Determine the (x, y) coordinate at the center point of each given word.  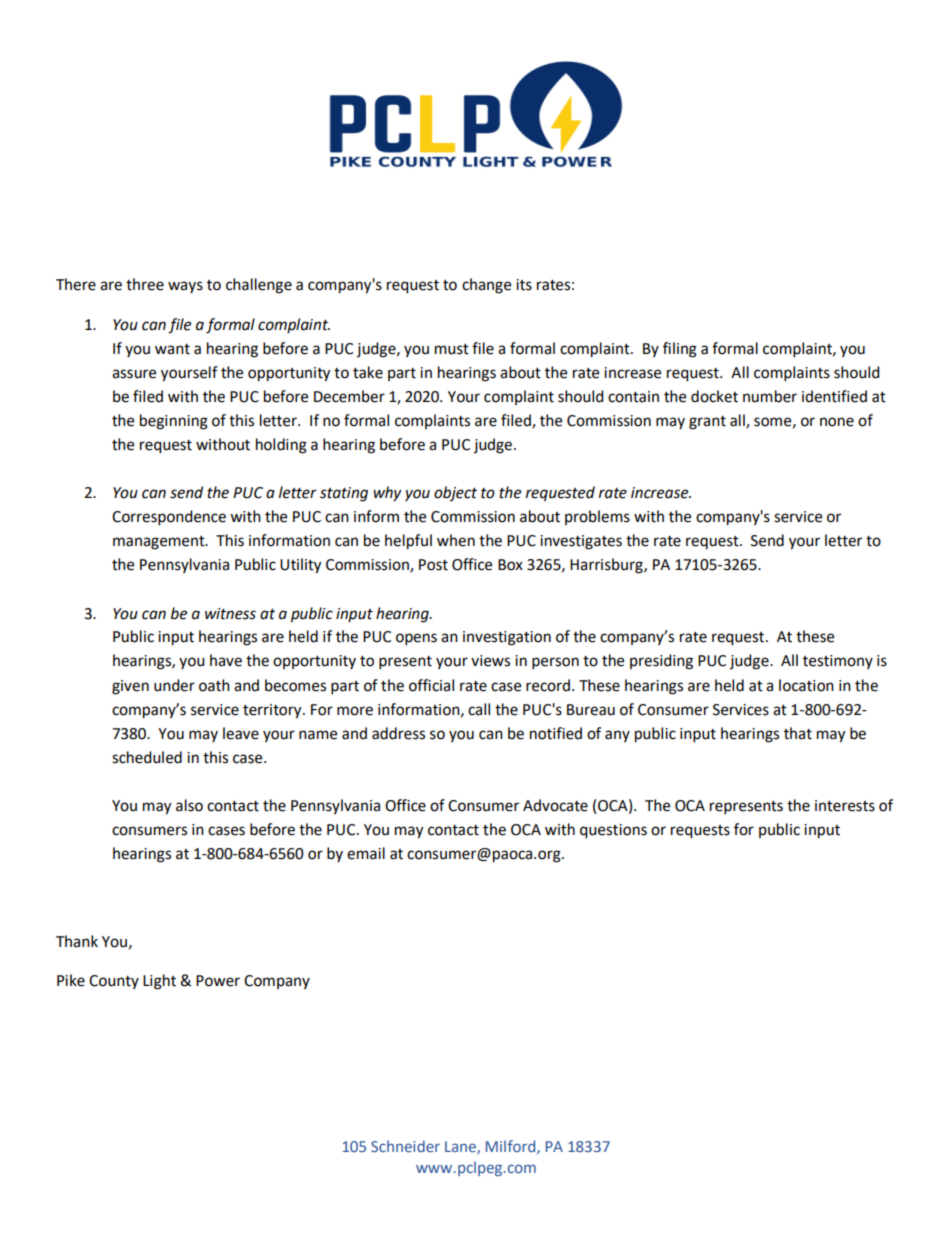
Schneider (405, 1146)
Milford (512, 1147)
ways (185, 287)
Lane (461, 1147)
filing (680, 350)
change (486, 286)
